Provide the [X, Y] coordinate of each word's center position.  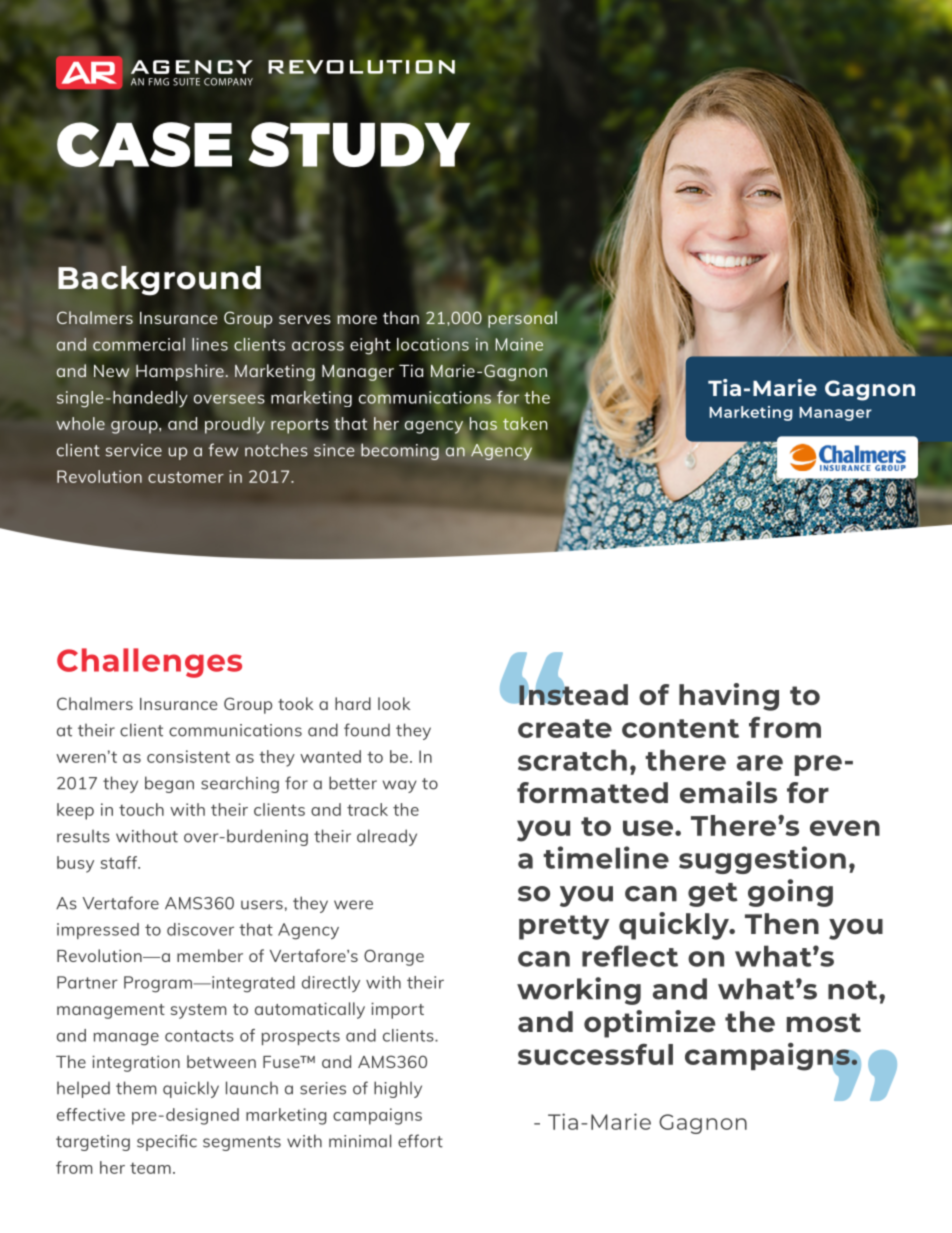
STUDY [359, 144]
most [824, 1022]
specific [167, 1142]
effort [420, 1141]
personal [522, 319]
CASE [144, 145]
